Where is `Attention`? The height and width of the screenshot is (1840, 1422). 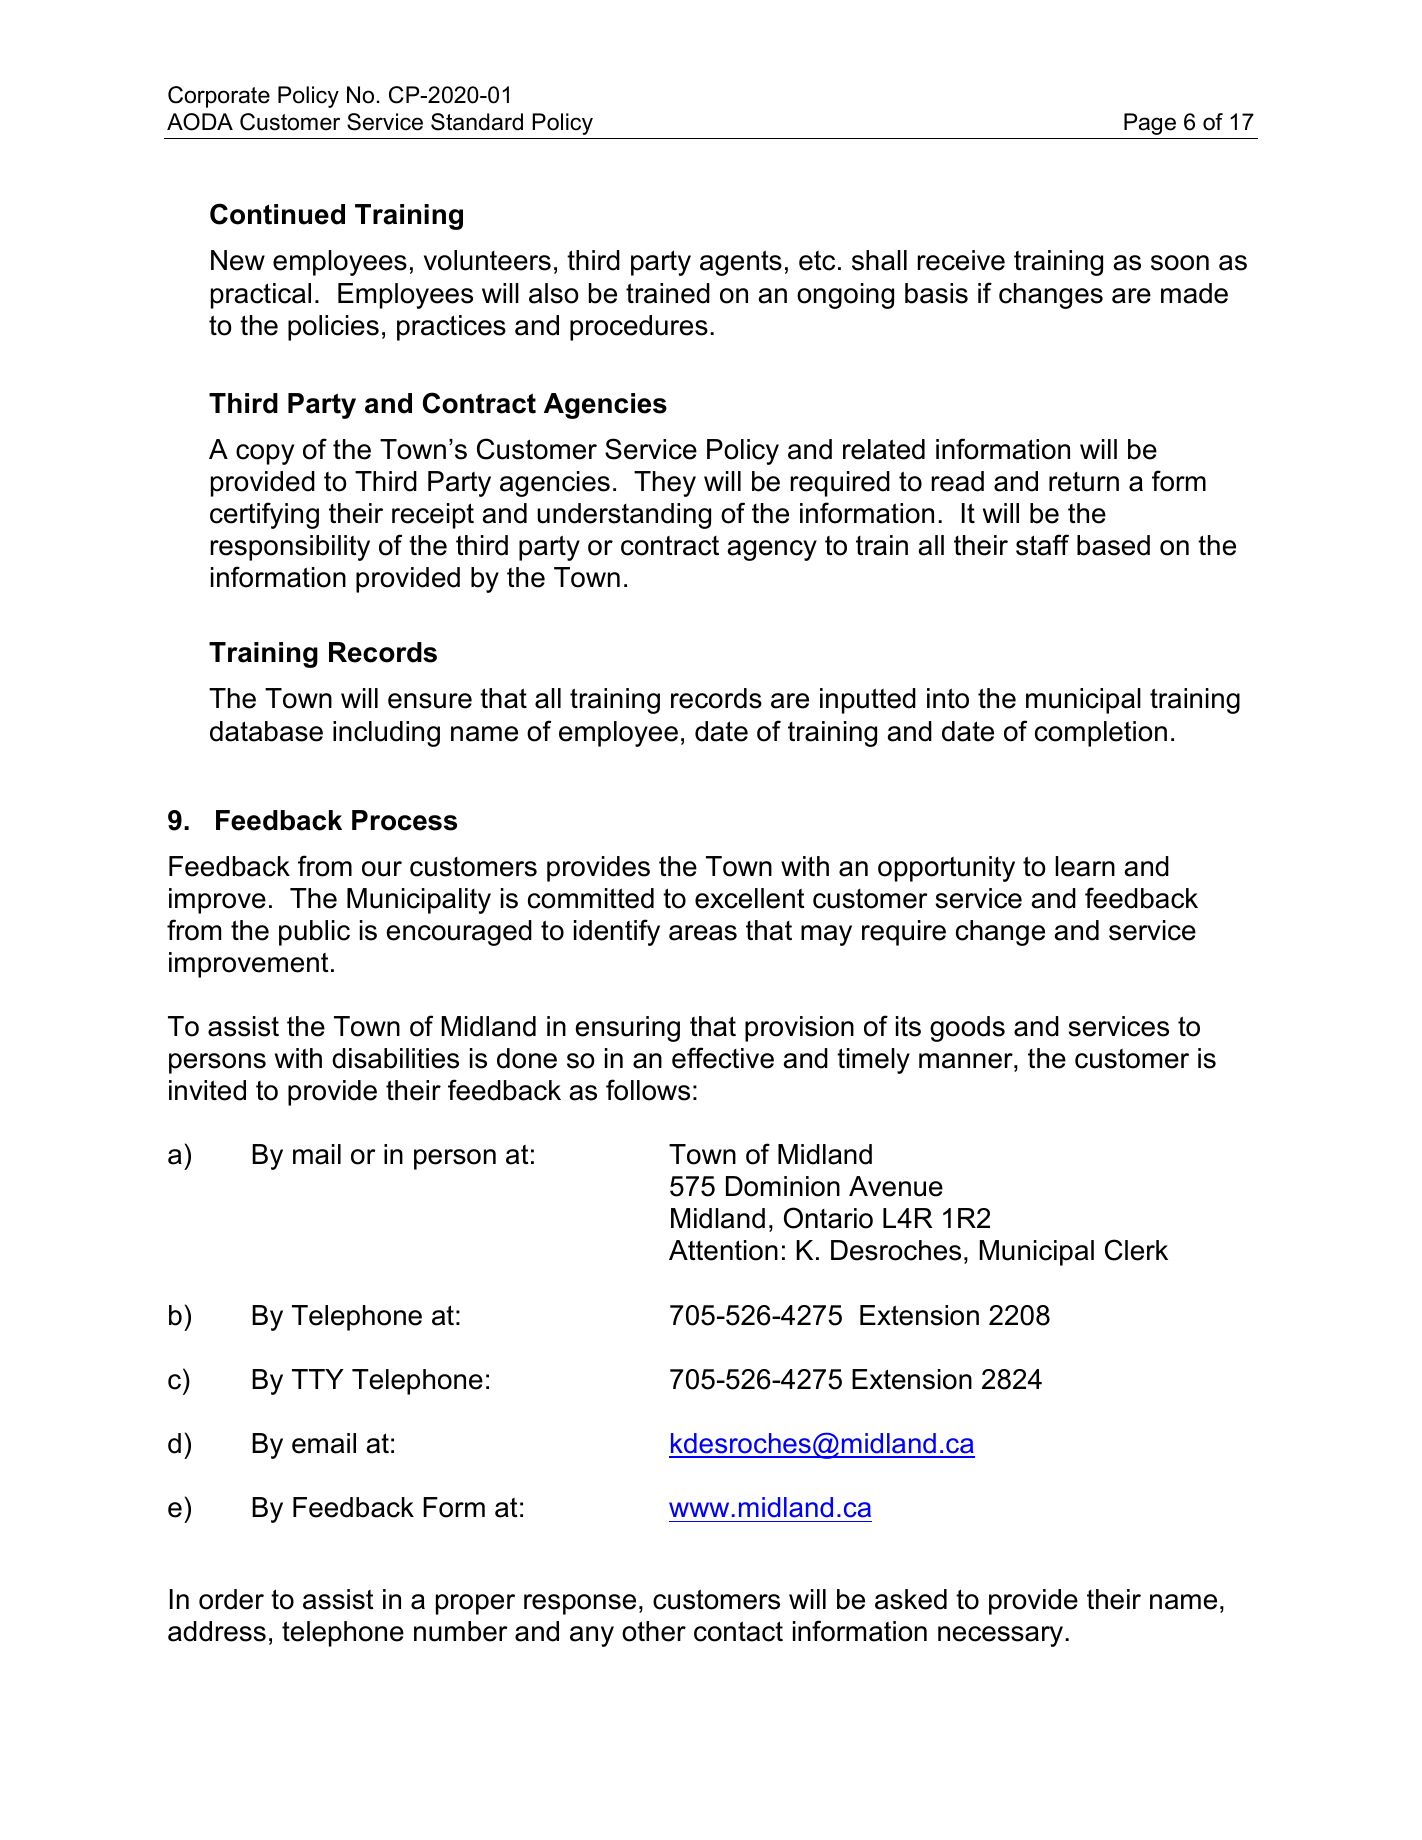
Attention is located at coordinates (723, 1250).
